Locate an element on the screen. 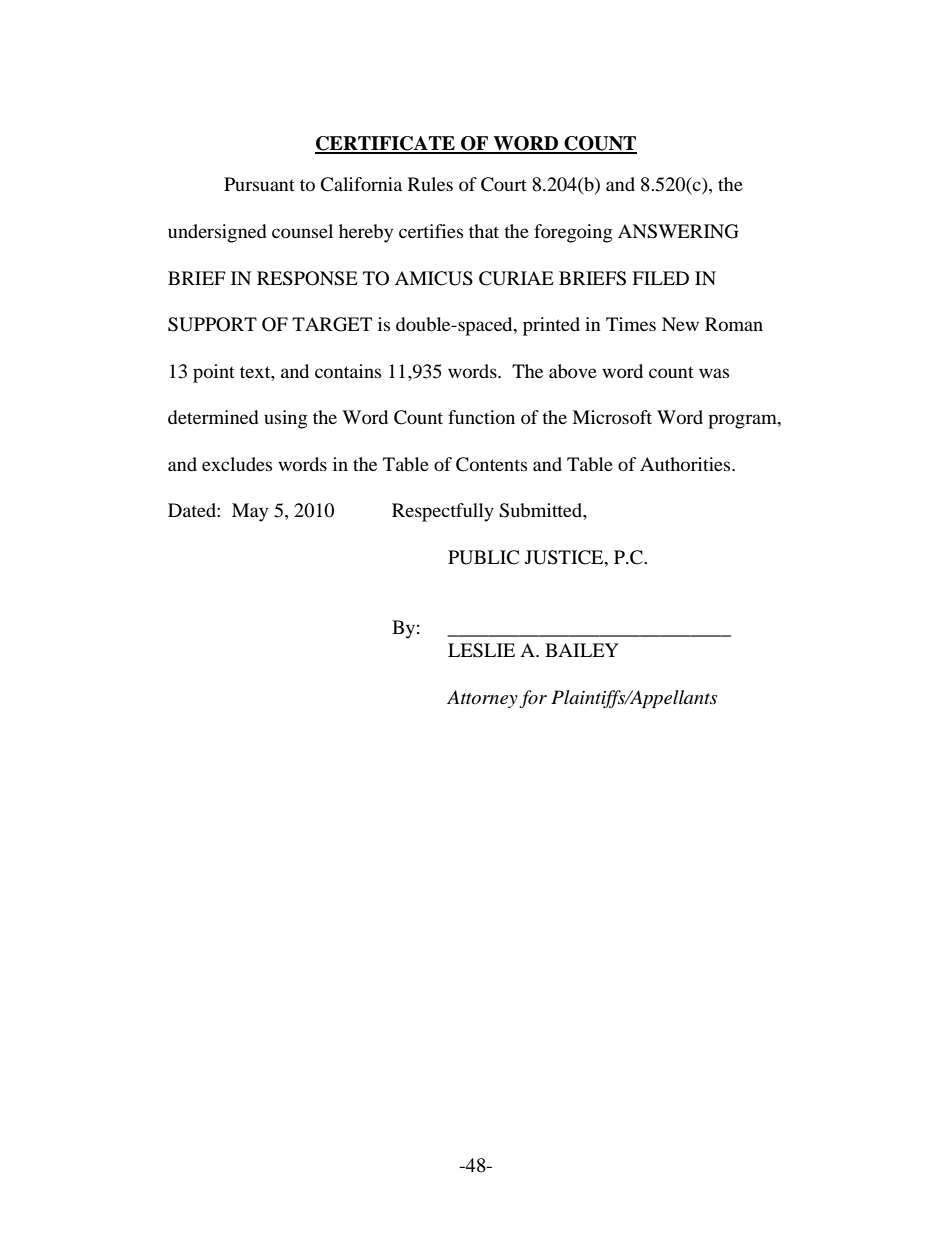 The height and width of the screenshot is (1233, 952). LESLIE is located at coordinates (481, 650).
